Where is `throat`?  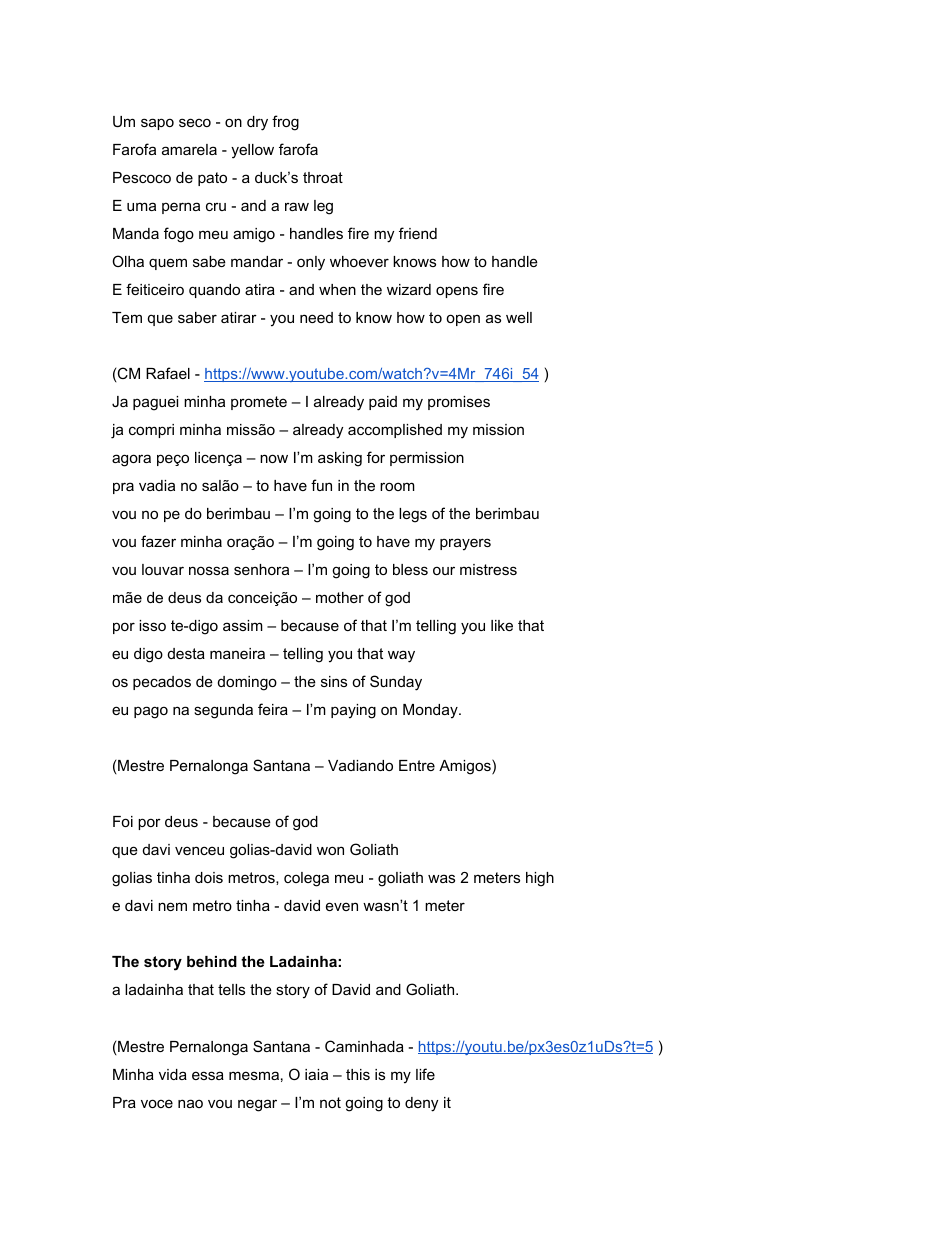
throat is located at coordinates (323, 177).
